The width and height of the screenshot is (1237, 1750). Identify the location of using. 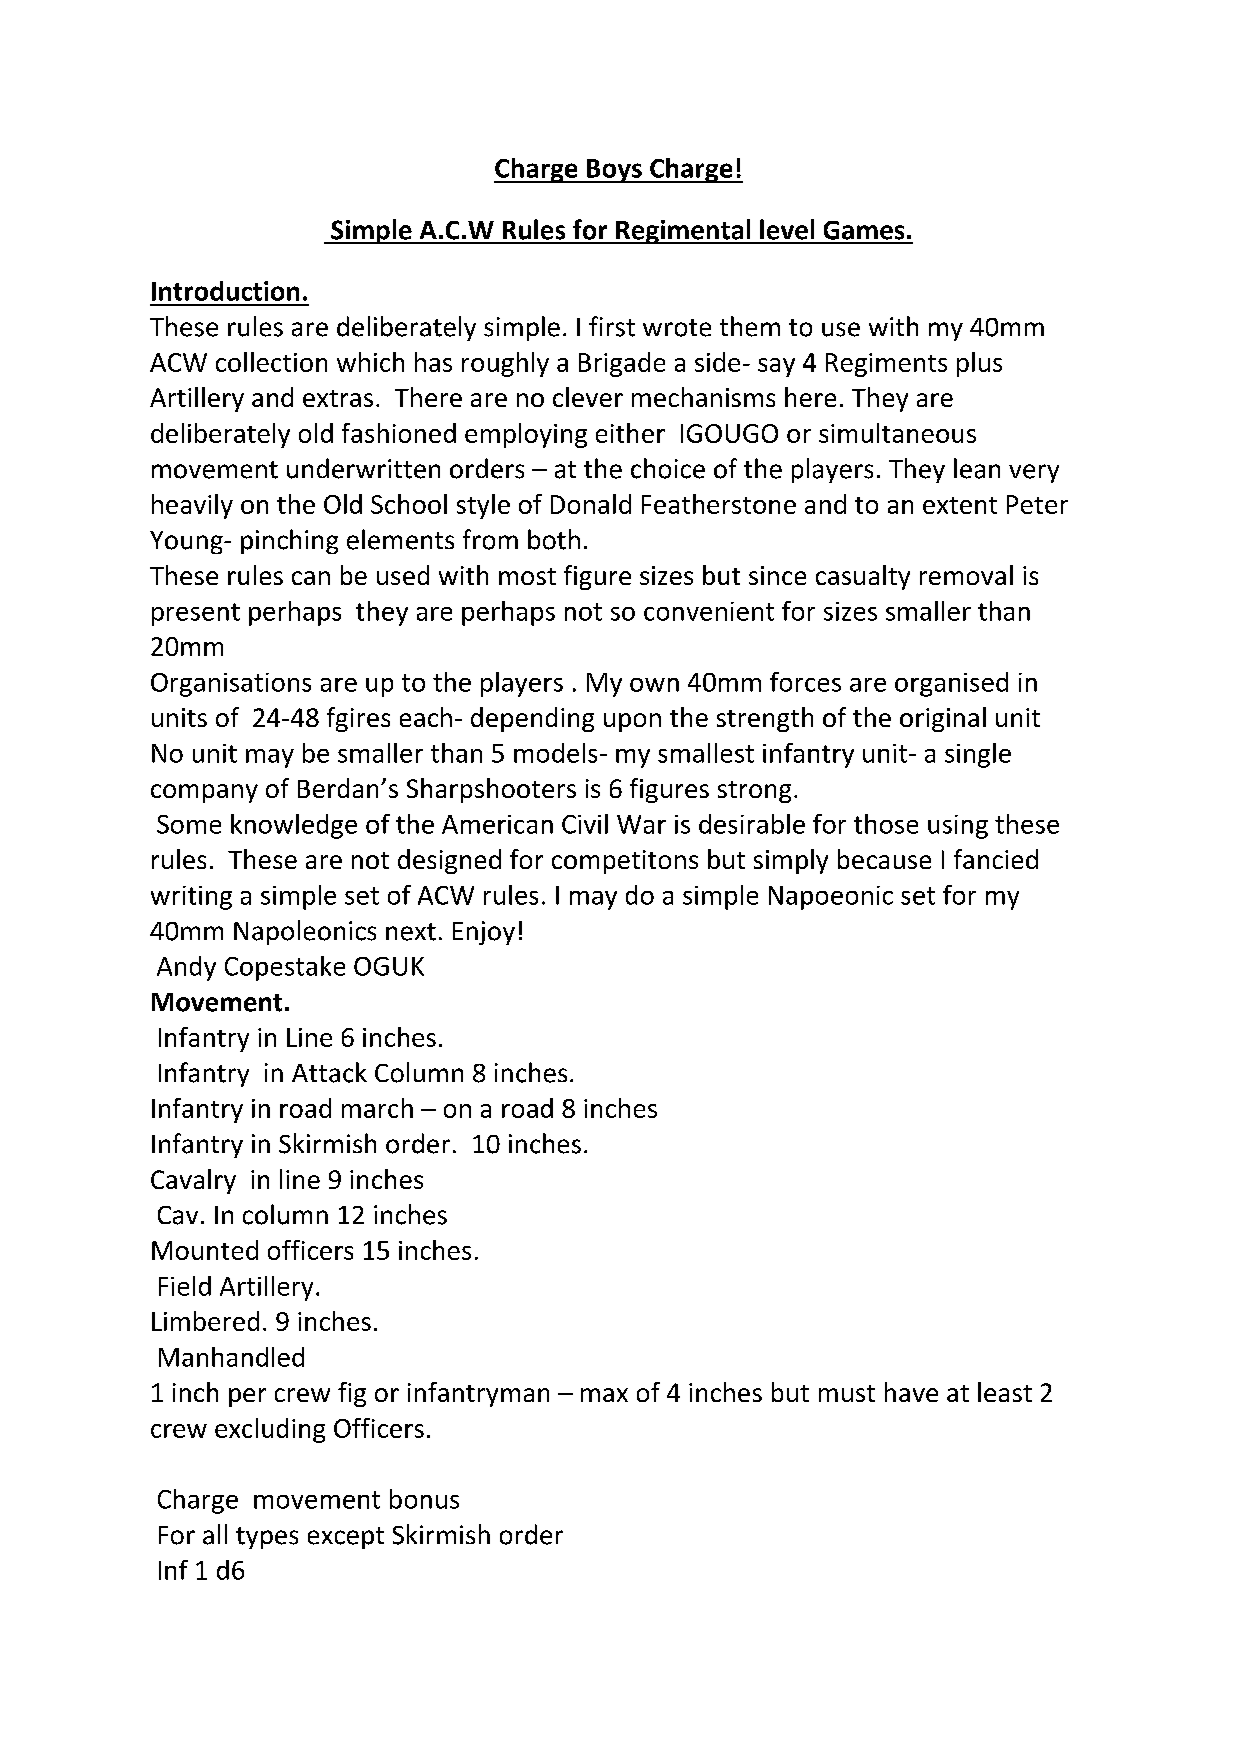
(958, 827).
